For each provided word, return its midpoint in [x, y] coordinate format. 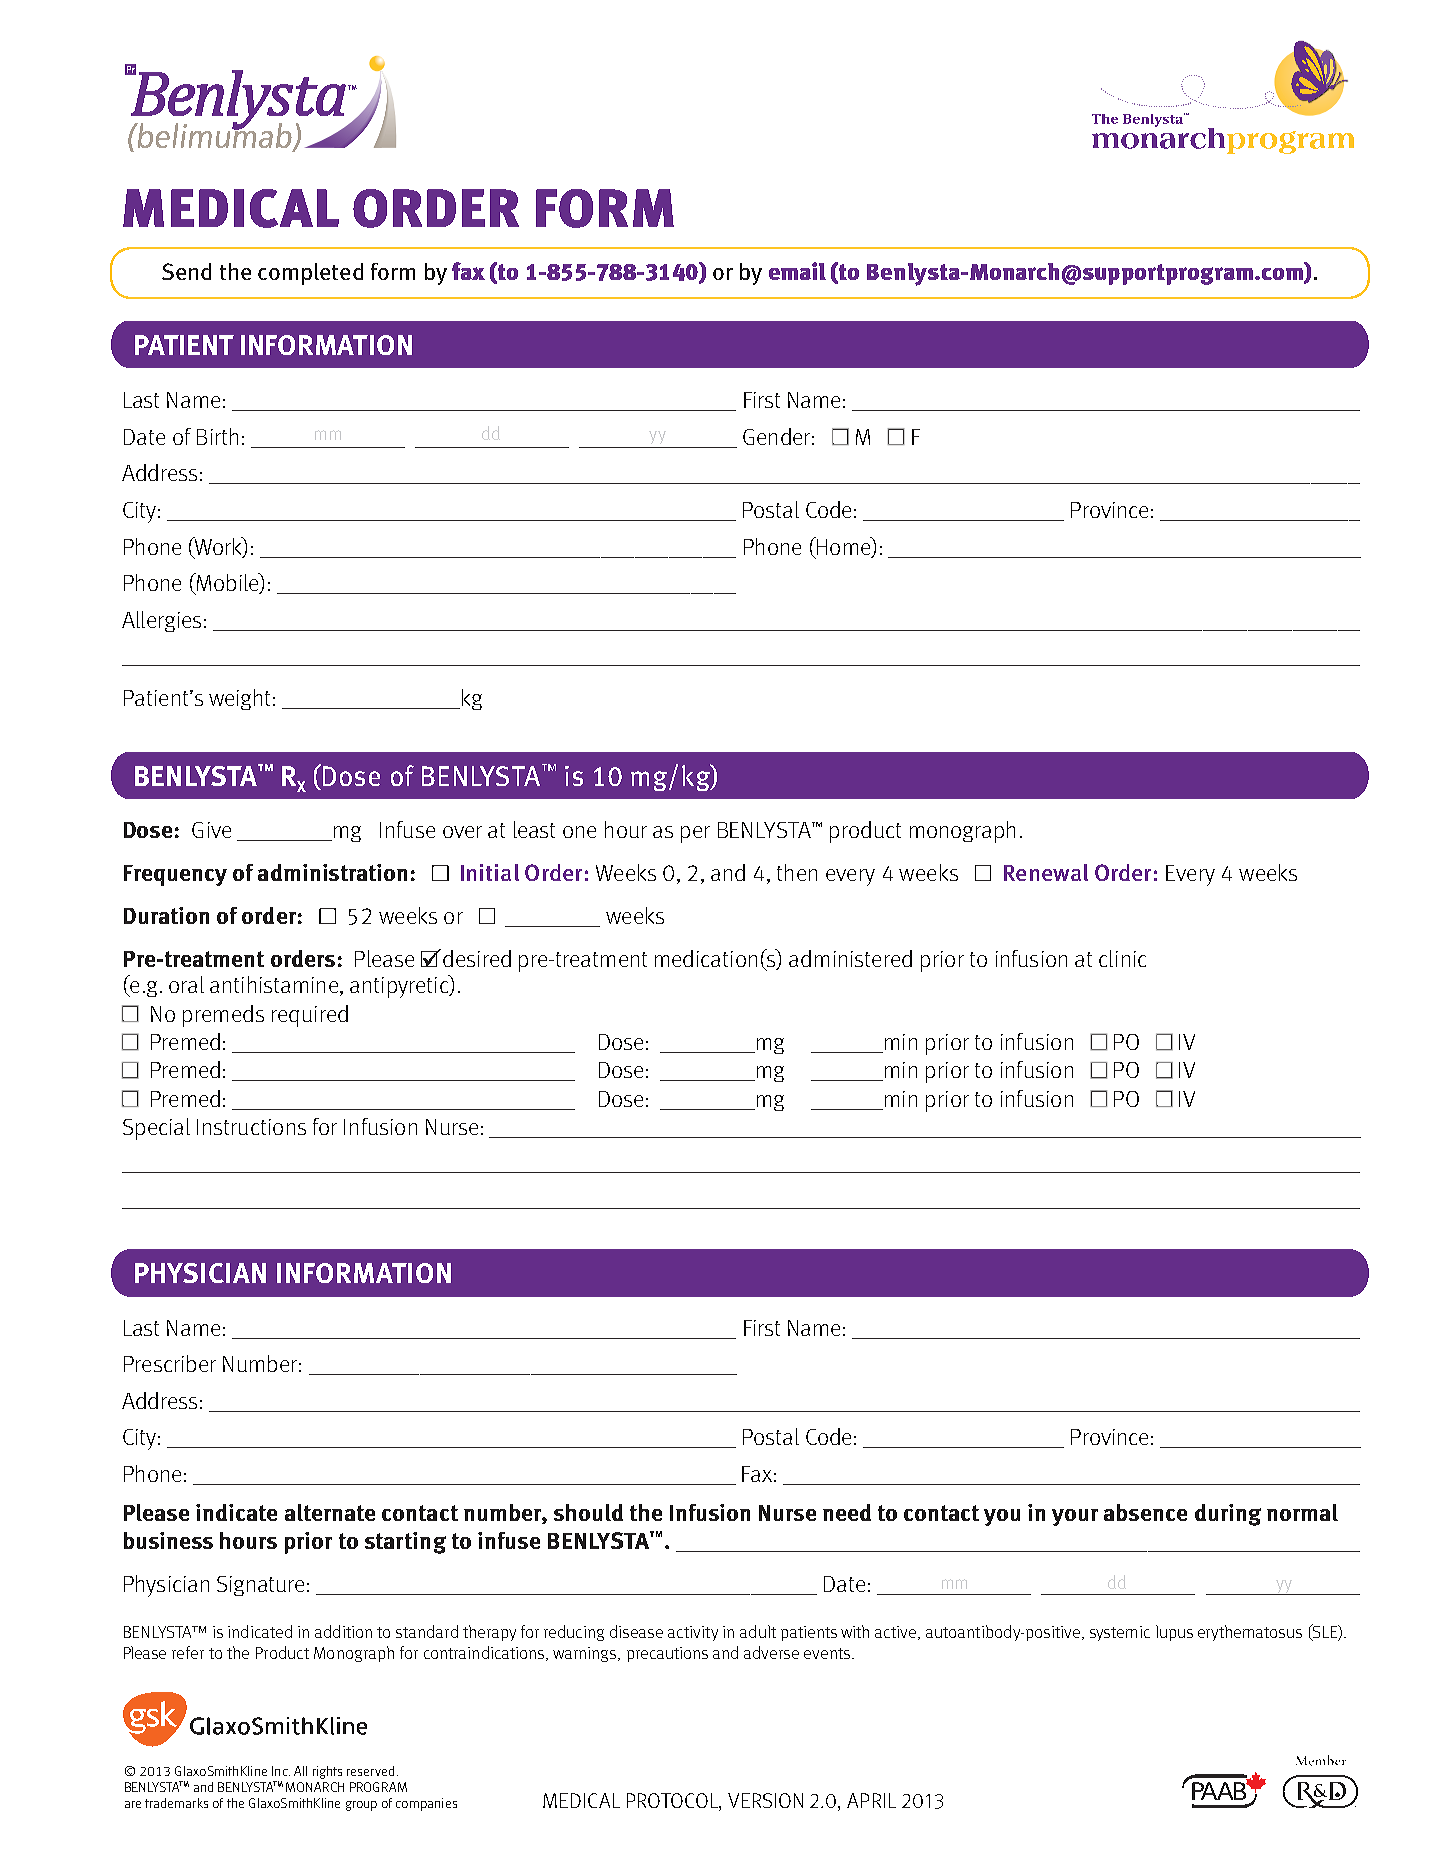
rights [327, 1772]
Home [844, 547]
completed [310, 274]
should [588, 1512]
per [695, 834]
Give [211, 830]
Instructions [251, 1127]
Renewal [1046, 872]
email [797, 271]
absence [1145, 1512]
